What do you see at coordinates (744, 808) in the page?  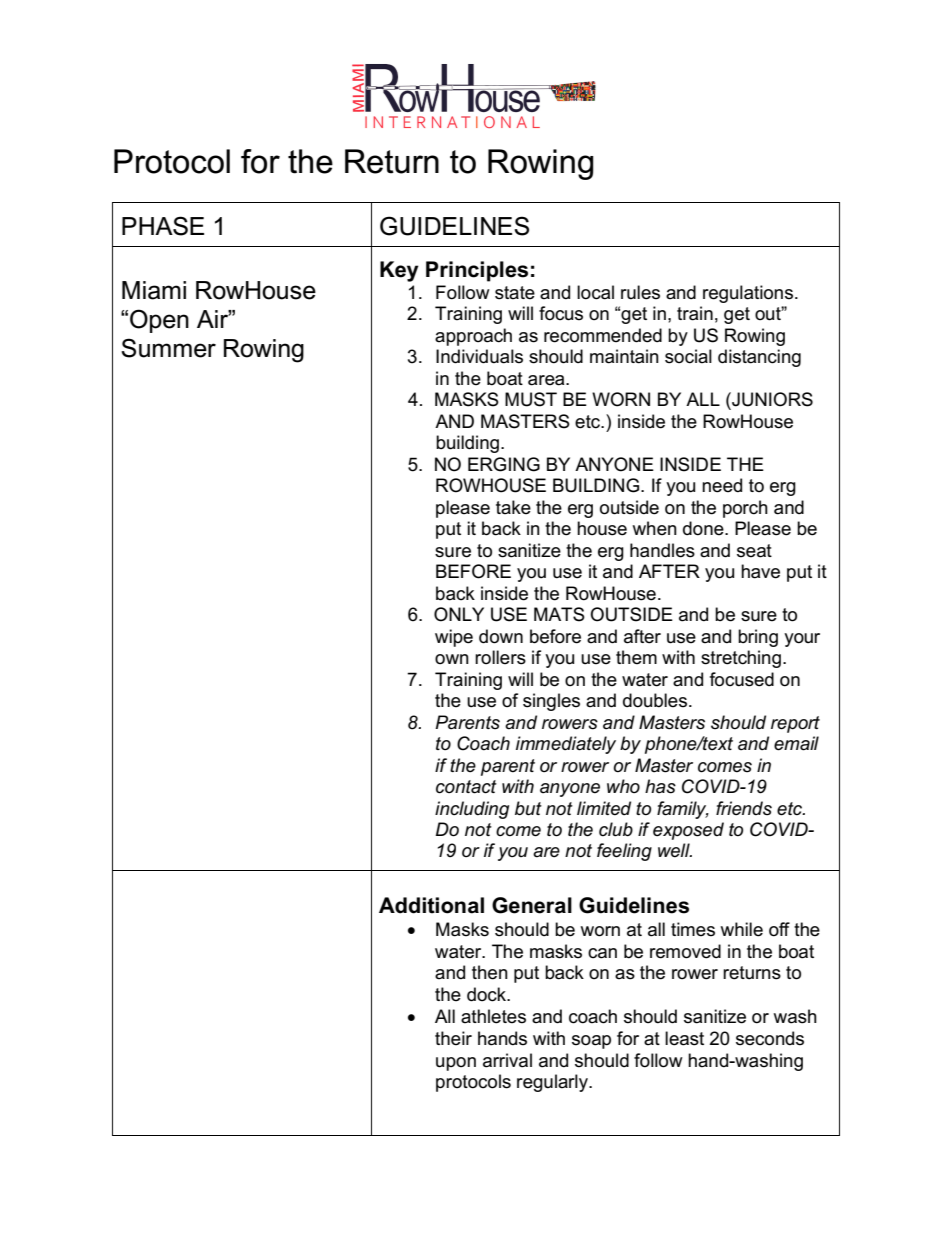 I see `friends` at bounding box center [744, 808].
